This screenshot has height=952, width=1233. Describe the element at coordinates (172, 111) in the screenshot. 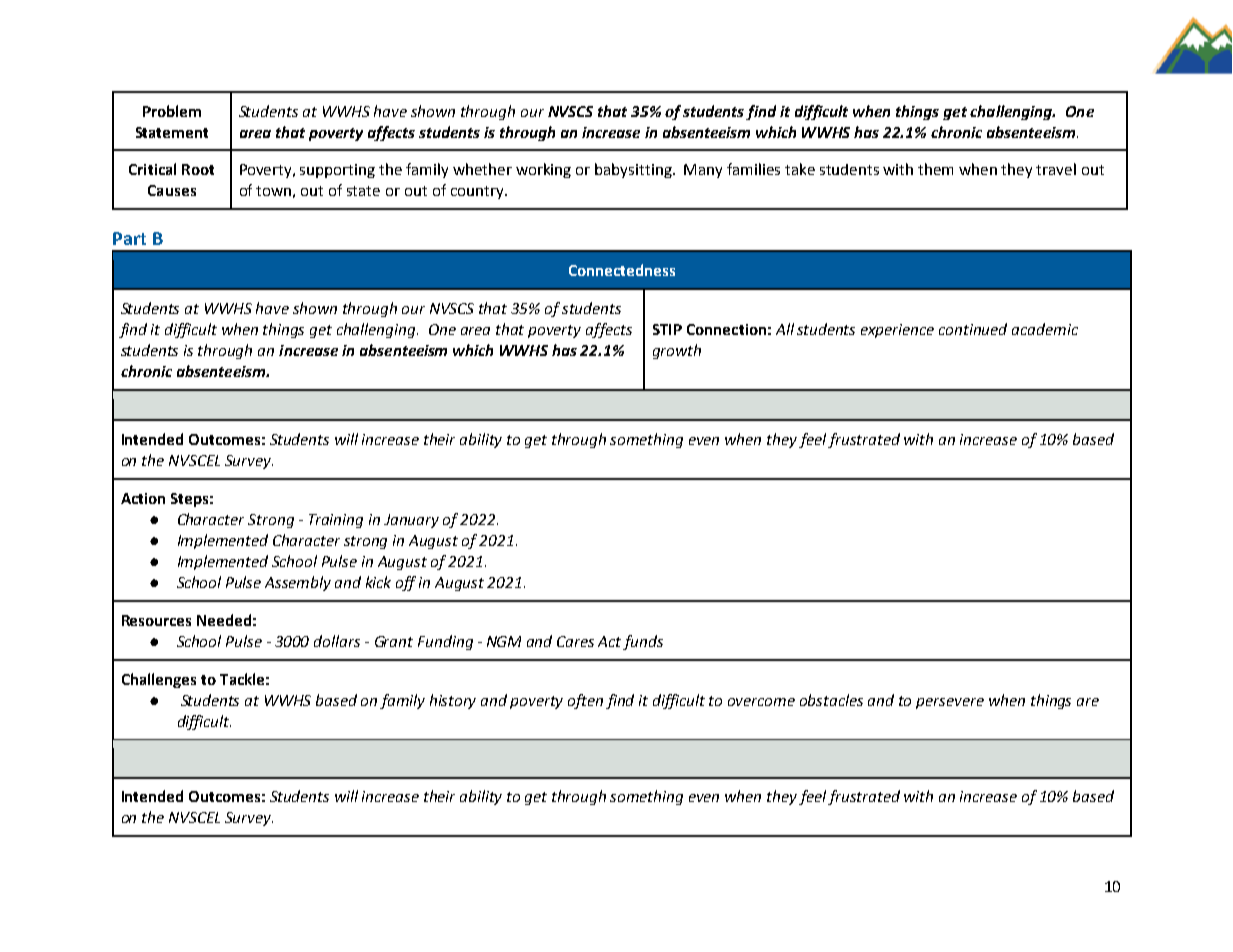

I see `Problem` at that location.
